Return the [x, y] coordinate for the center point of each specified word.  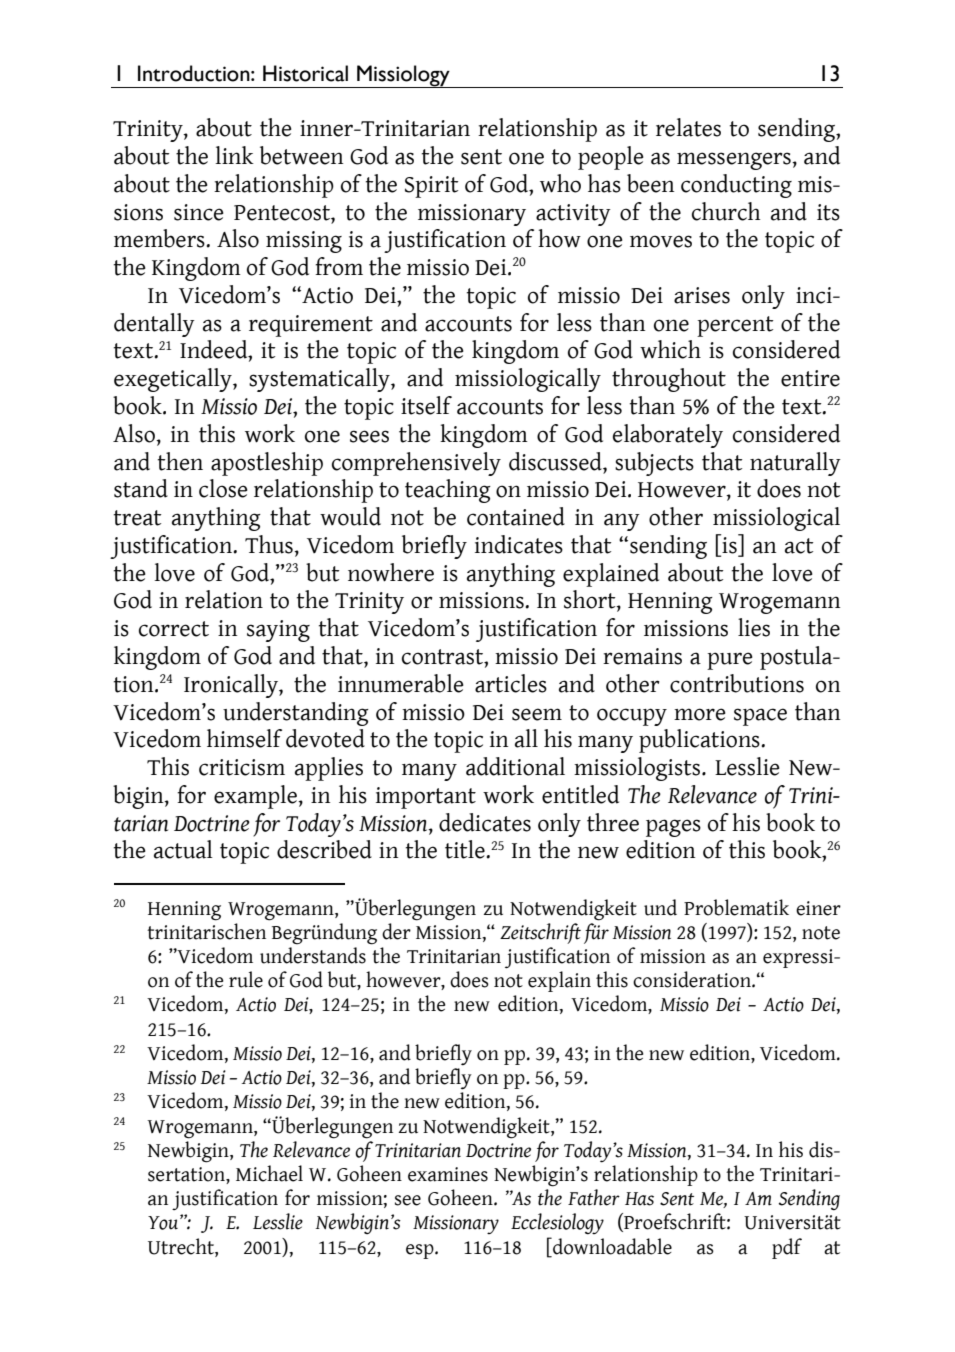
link [234, 155]
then [180, 461]
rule [246, 979]
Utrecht [182, 1246]
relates [688, 127]
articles [511, 683]
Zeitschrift [540, 933]
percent [735, 326]
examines [448, 1174]
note [821, 933]
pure [730, 661]
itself [426, 405]
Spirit [431, 187]
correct [174, 629]
